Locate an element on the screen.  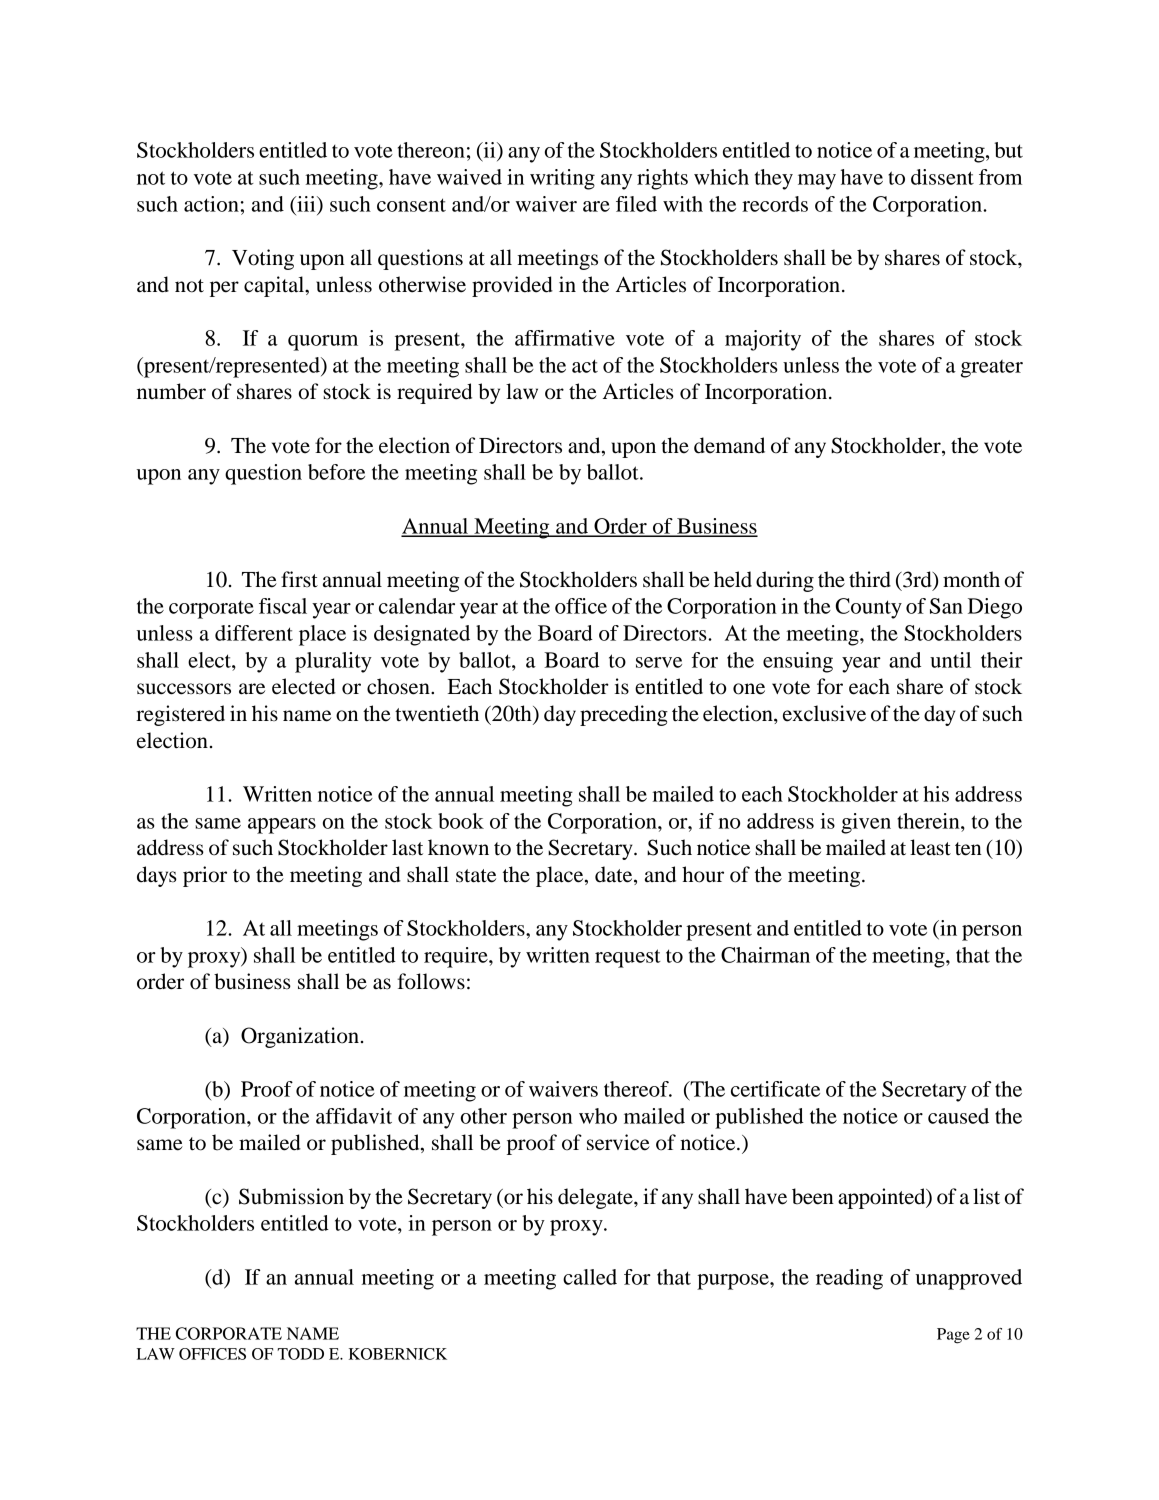
demand is located at coordinates (729, 445).
